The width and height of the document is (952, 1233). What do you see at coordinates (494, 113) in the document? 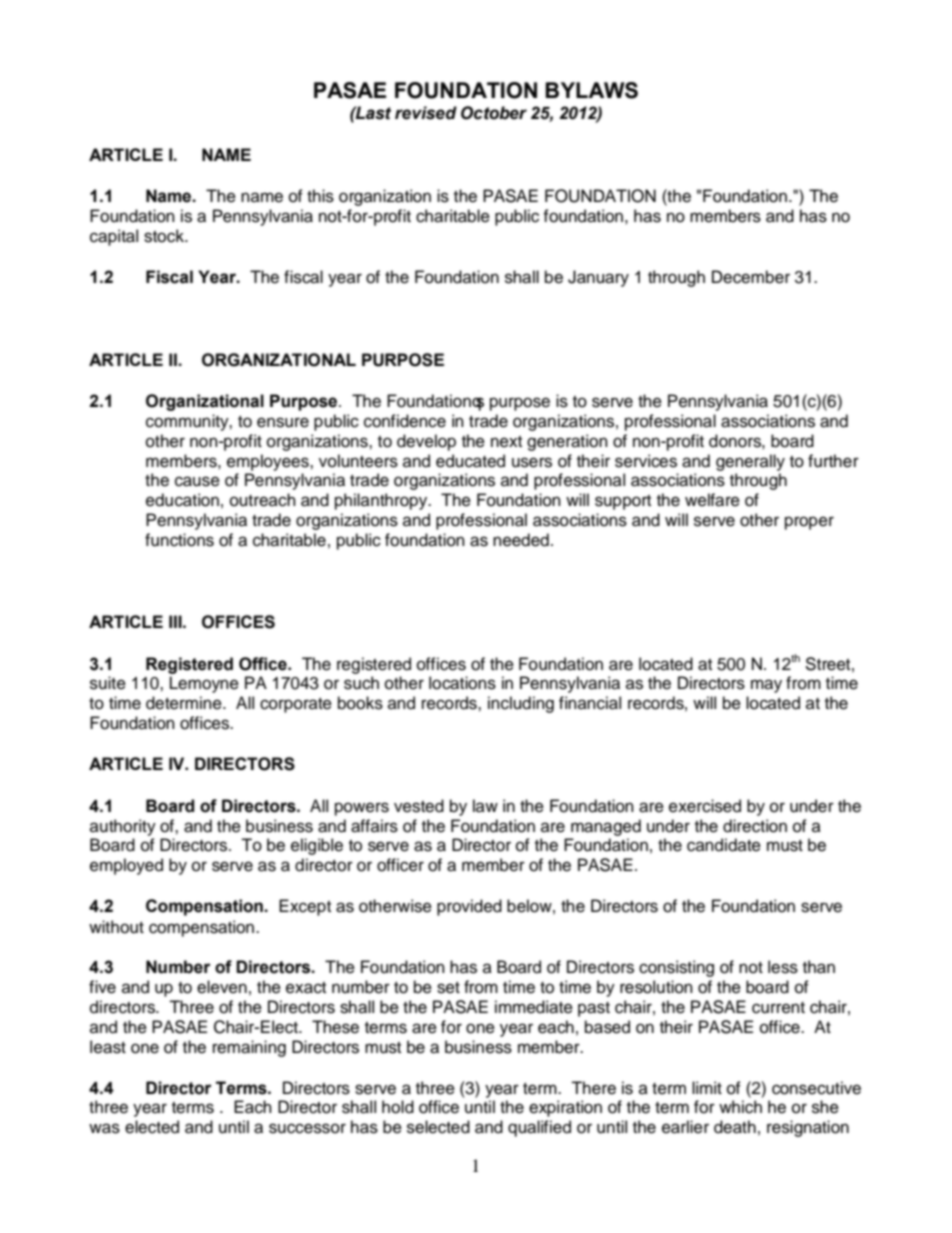
I see `October` at bounding box center [494, 113].
